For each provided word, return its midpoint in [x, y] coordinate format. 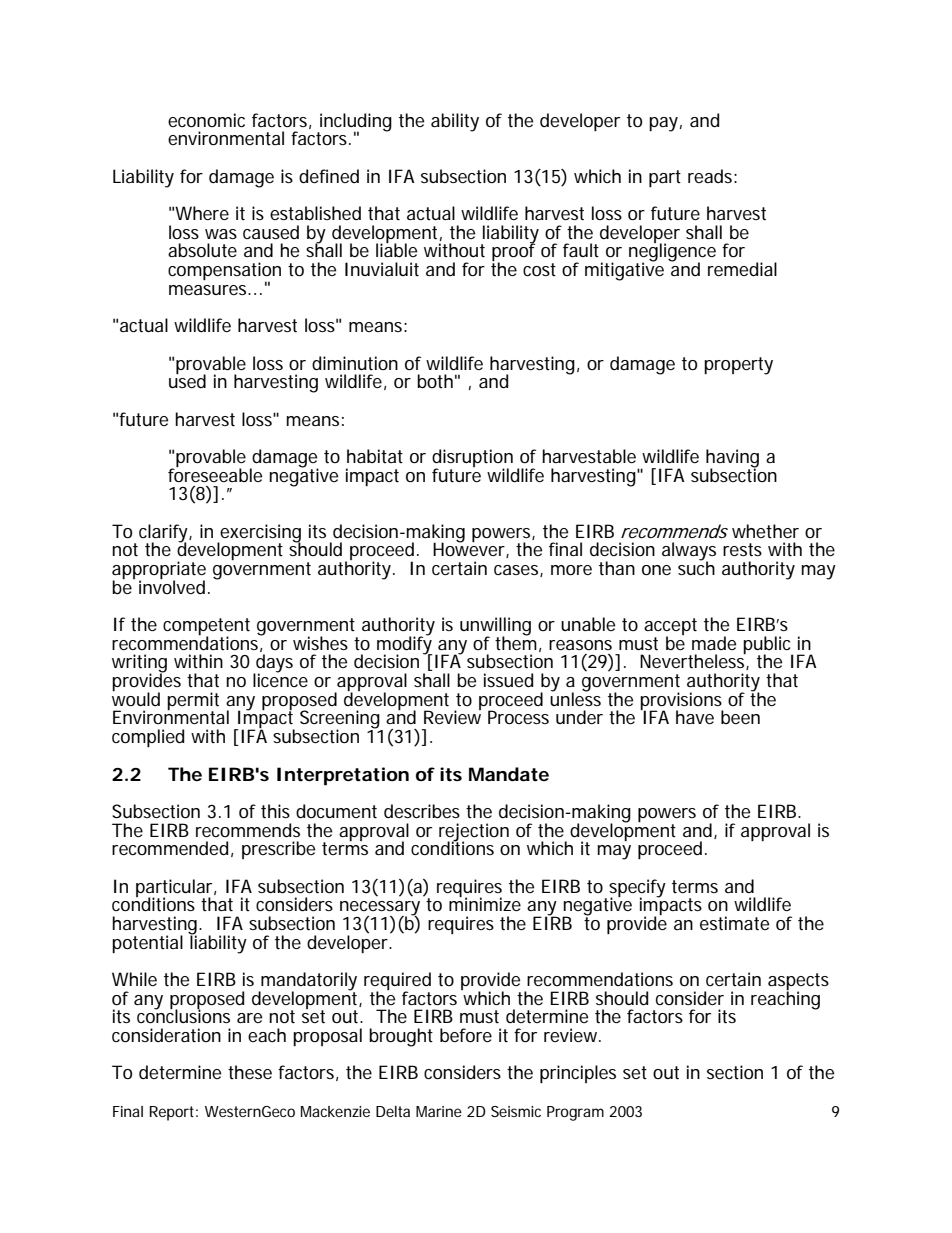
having [732, 459]
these [250, 1072]
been [740, 717]
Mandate [509, 774]
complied [148, 738]
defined [329, 176]
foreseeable [215, 474]
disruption [475, 459]
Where [202, 213]
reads [712, 176]
